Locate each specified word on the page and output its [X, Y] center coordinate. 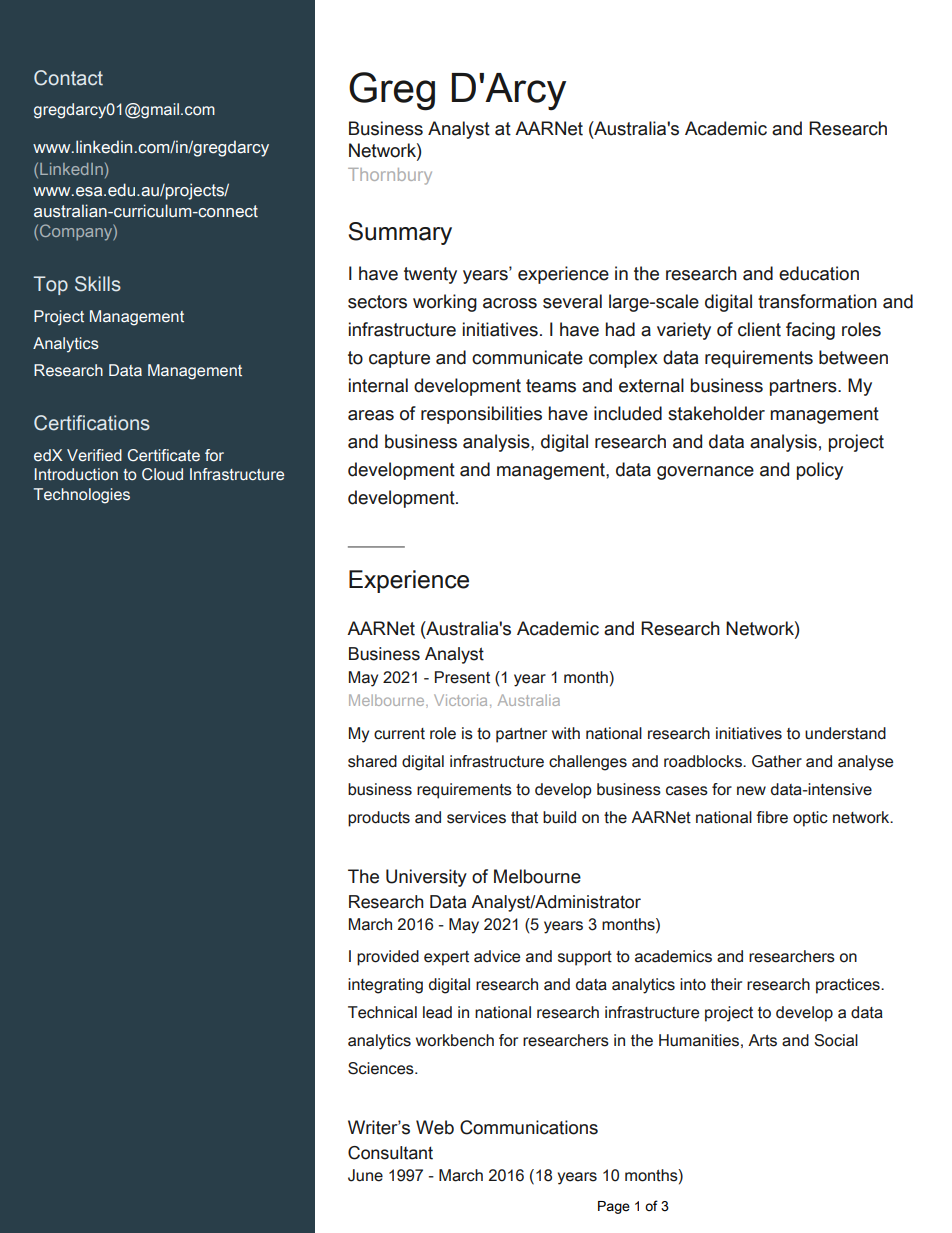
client [759, 329]
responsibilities [481, 415]
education [819, 273]
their [726, 984]
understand [845, 733]
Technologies [81, 496]
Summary [400, 233]
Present [462, 677]
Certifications [92, 423]
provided [388, 958]
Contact [68, 78]
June [365, 1175]
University [426, 878]
